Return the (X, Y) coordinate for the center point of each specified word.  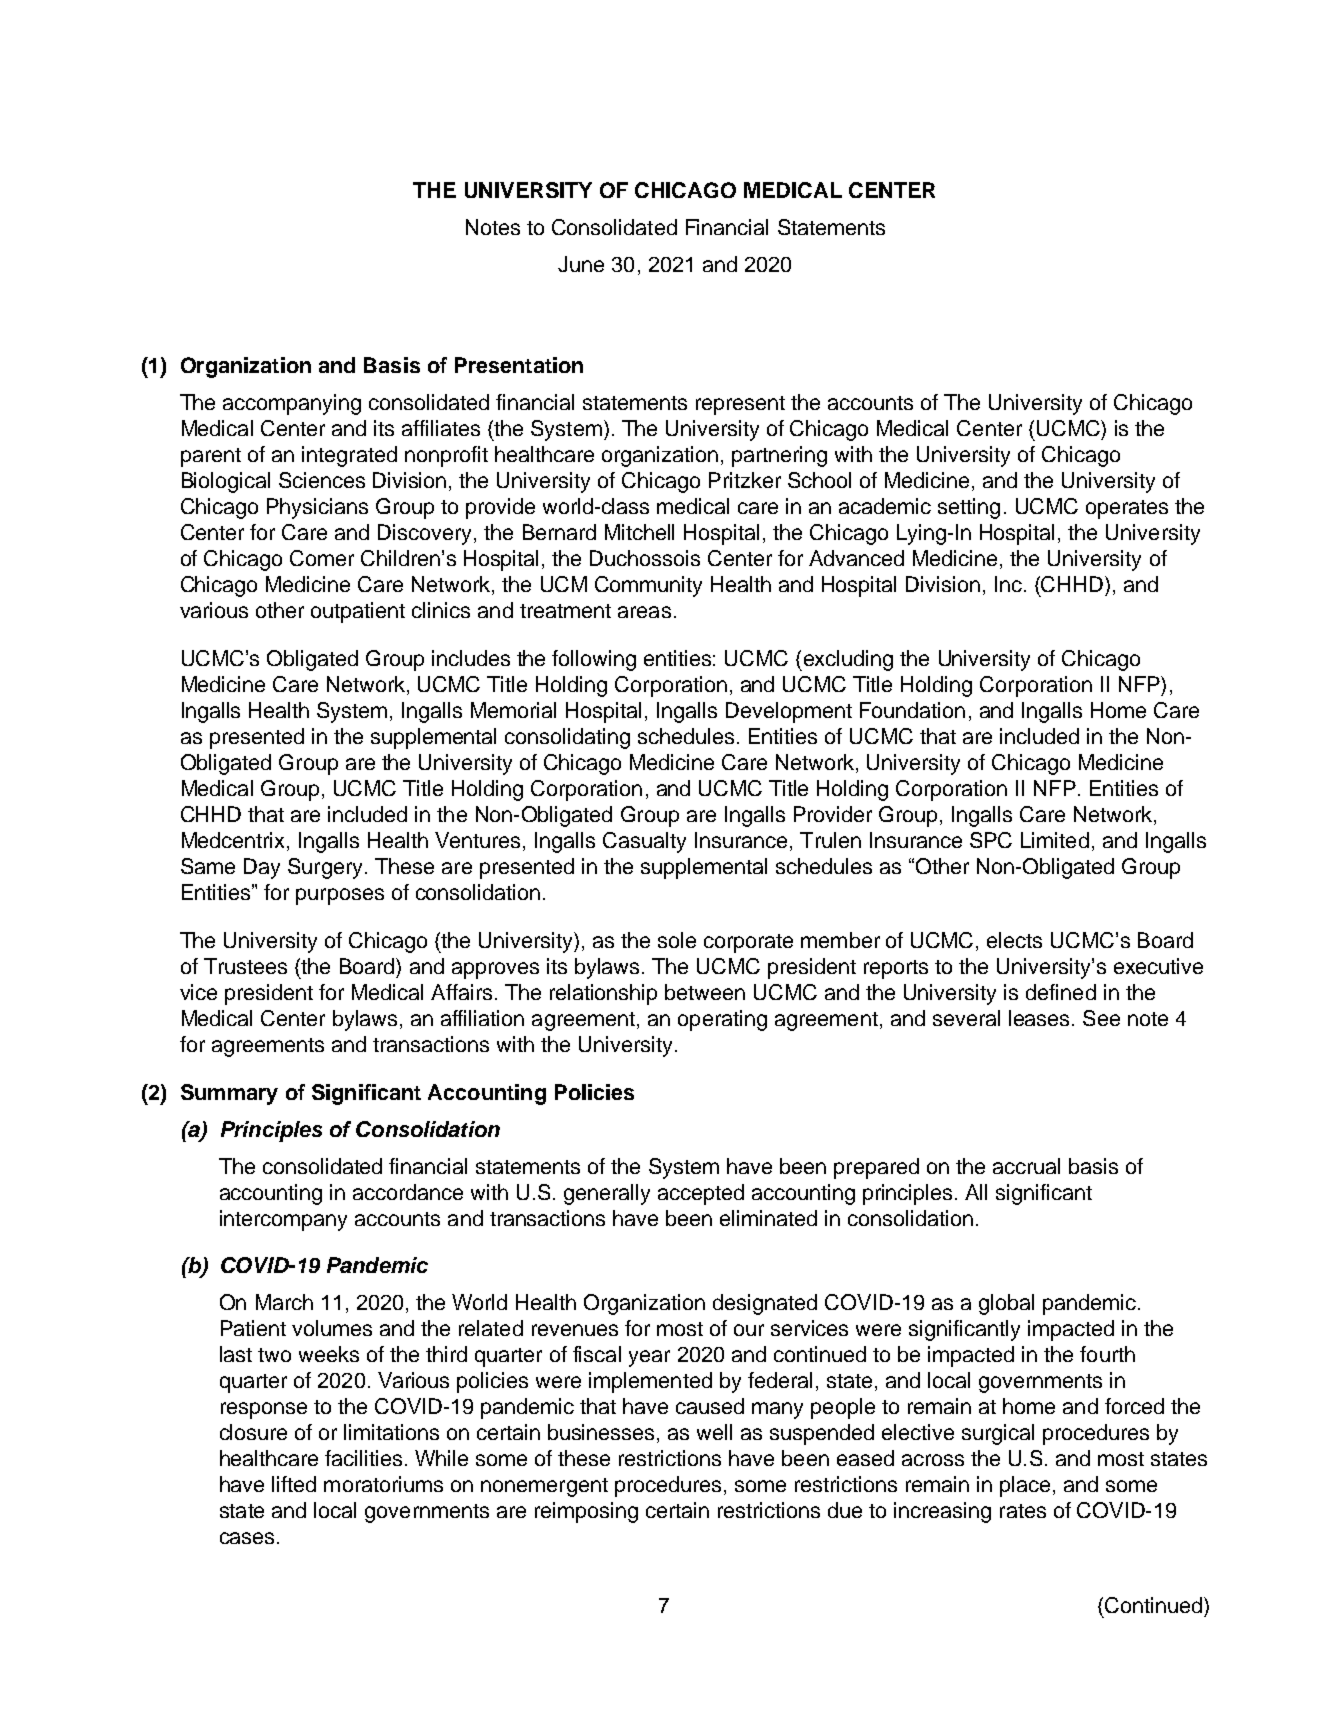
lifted (294, 1484)
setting (969, 508)
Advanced (856, 558)
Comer (322, 558)
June (581, 264)
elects (1014, 940)
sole (677, 940)
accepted (701, 1194)
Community (648, 586)
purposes (340, 896)
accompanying (292, 404)
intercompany (283, 1220)
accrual (1026, 1166)
